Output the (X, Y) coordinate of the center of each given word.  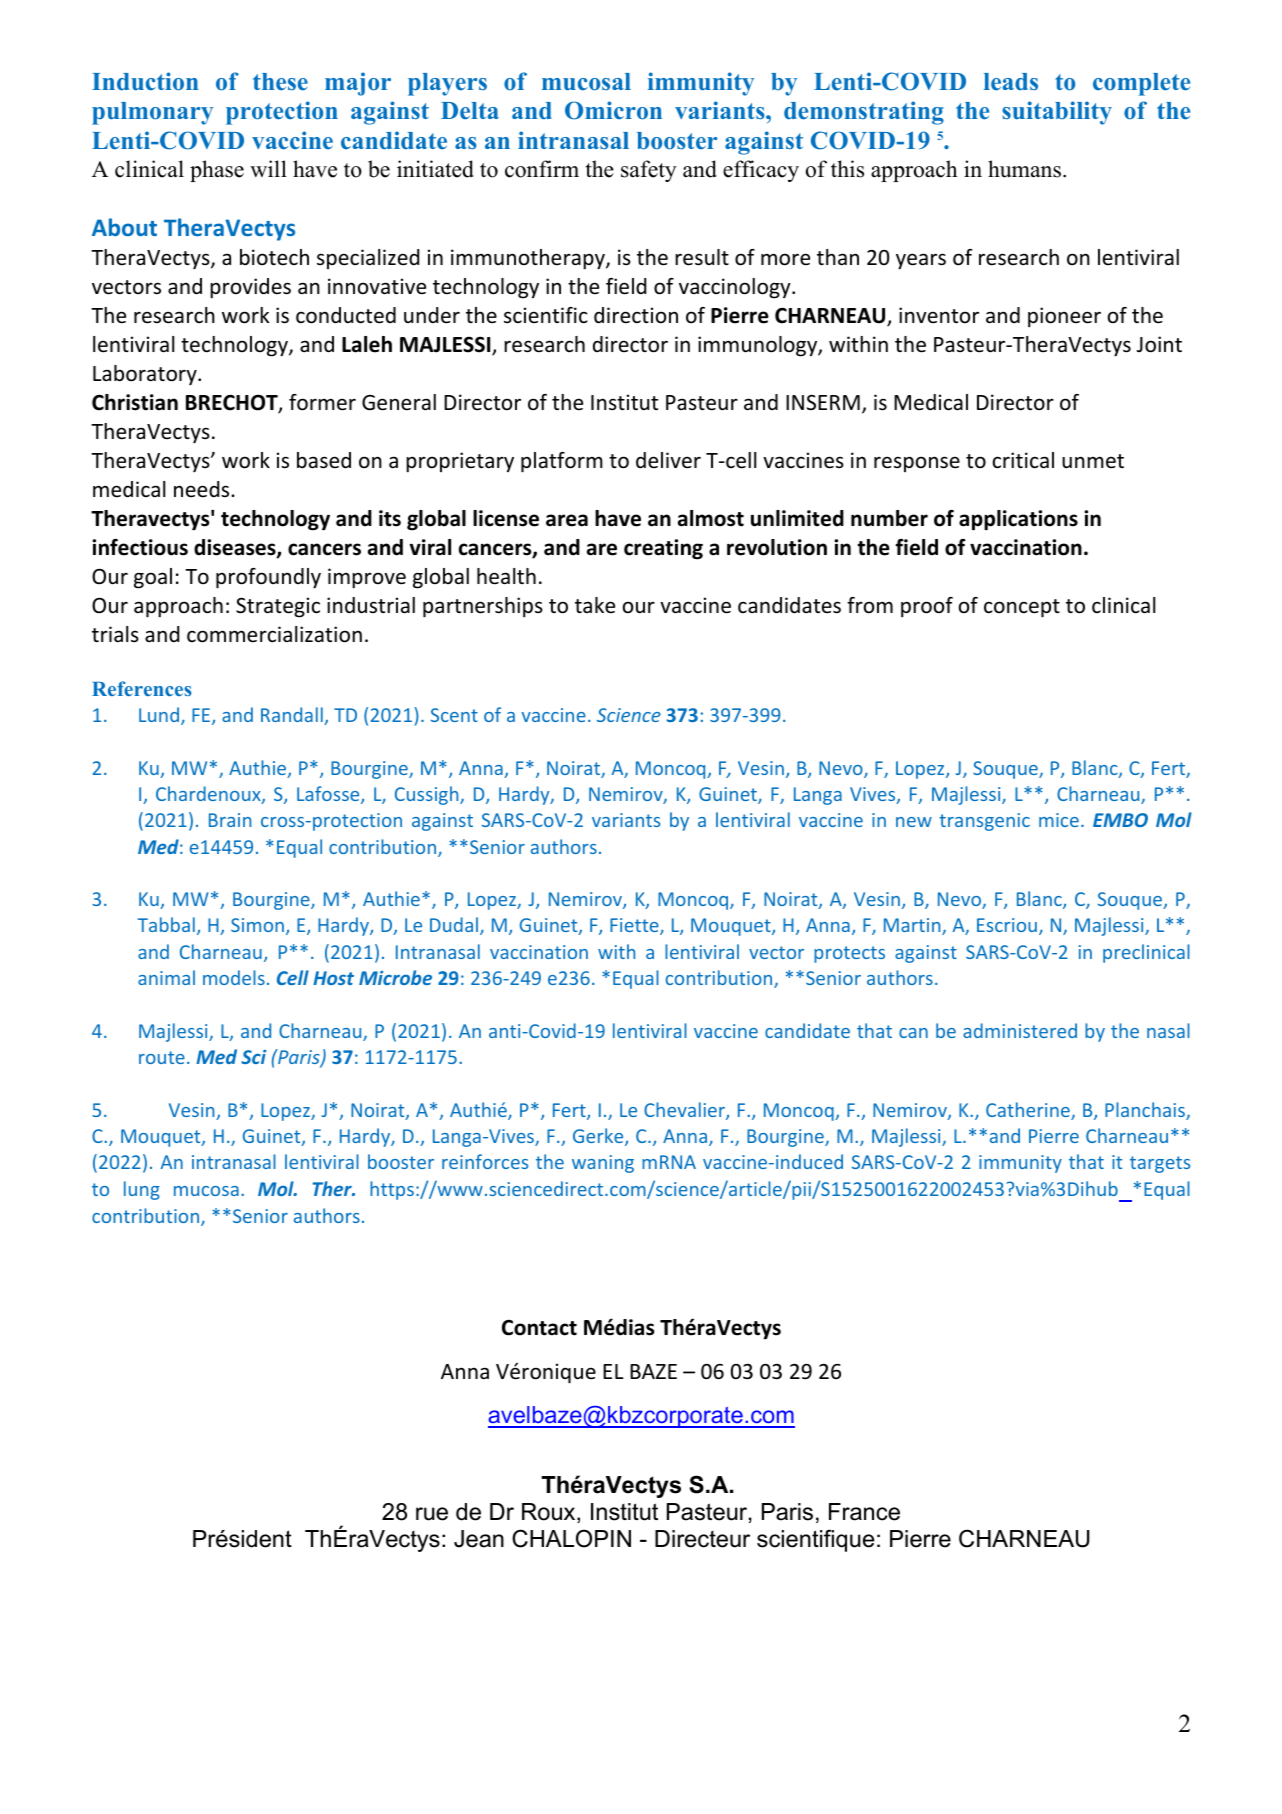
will (268, 168)
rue (432, 1514)
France (864, 1512)
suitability (1057, 113)
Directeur (702, 1539)
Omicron (613, 110)
